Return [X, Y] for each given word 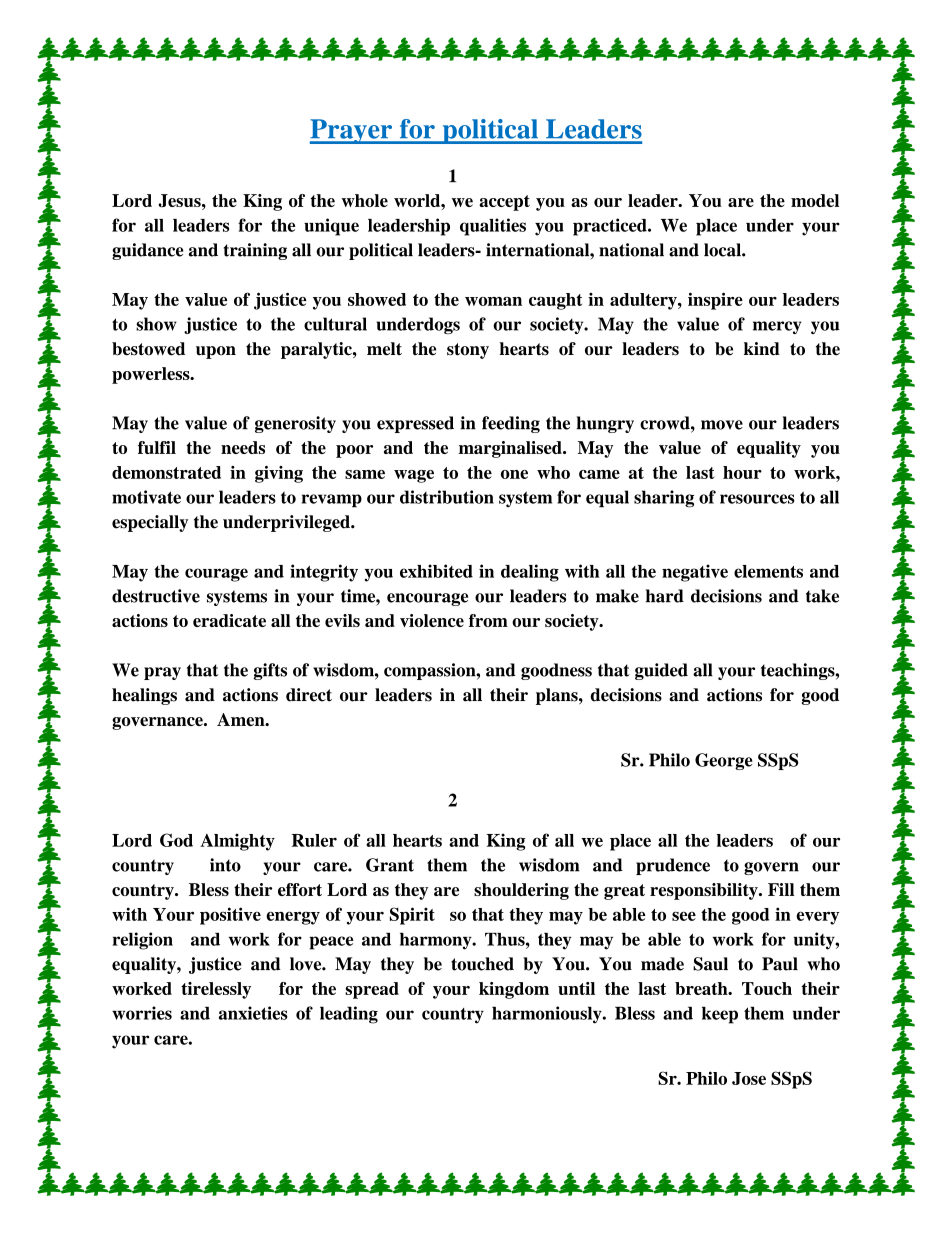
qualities [493, 227]
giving [279, 474]
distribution [447, 497]
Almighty [237, 842]
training [255, 251]
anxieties [253, 1013]
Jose [749, 1078]
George [724, 761]
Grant [390, 865]
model [815, 200]
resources [757, 499]
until [576, 988]
